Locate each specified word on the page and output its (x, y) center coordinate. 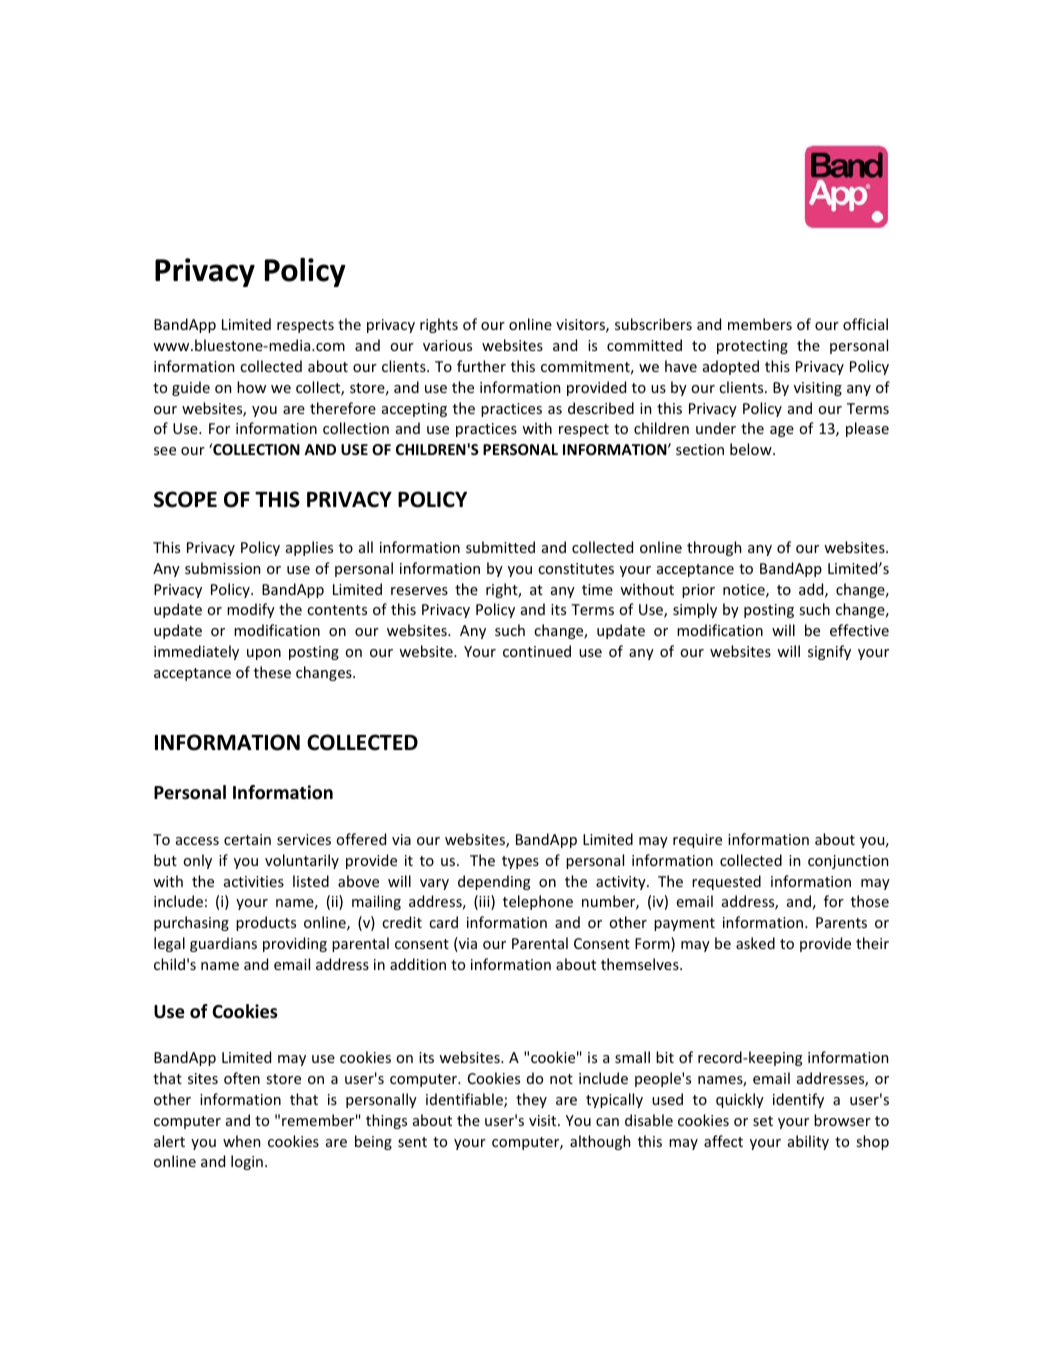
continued (537, 651)
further (481, 366)
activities (254, 881)
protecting (752, 347)
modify (251, 610)
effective (859, 630)
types (520, 862)
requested (726, 882)
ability (808, 1142)
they (531, 1100)
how (251, 387)
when (241, 1141)
